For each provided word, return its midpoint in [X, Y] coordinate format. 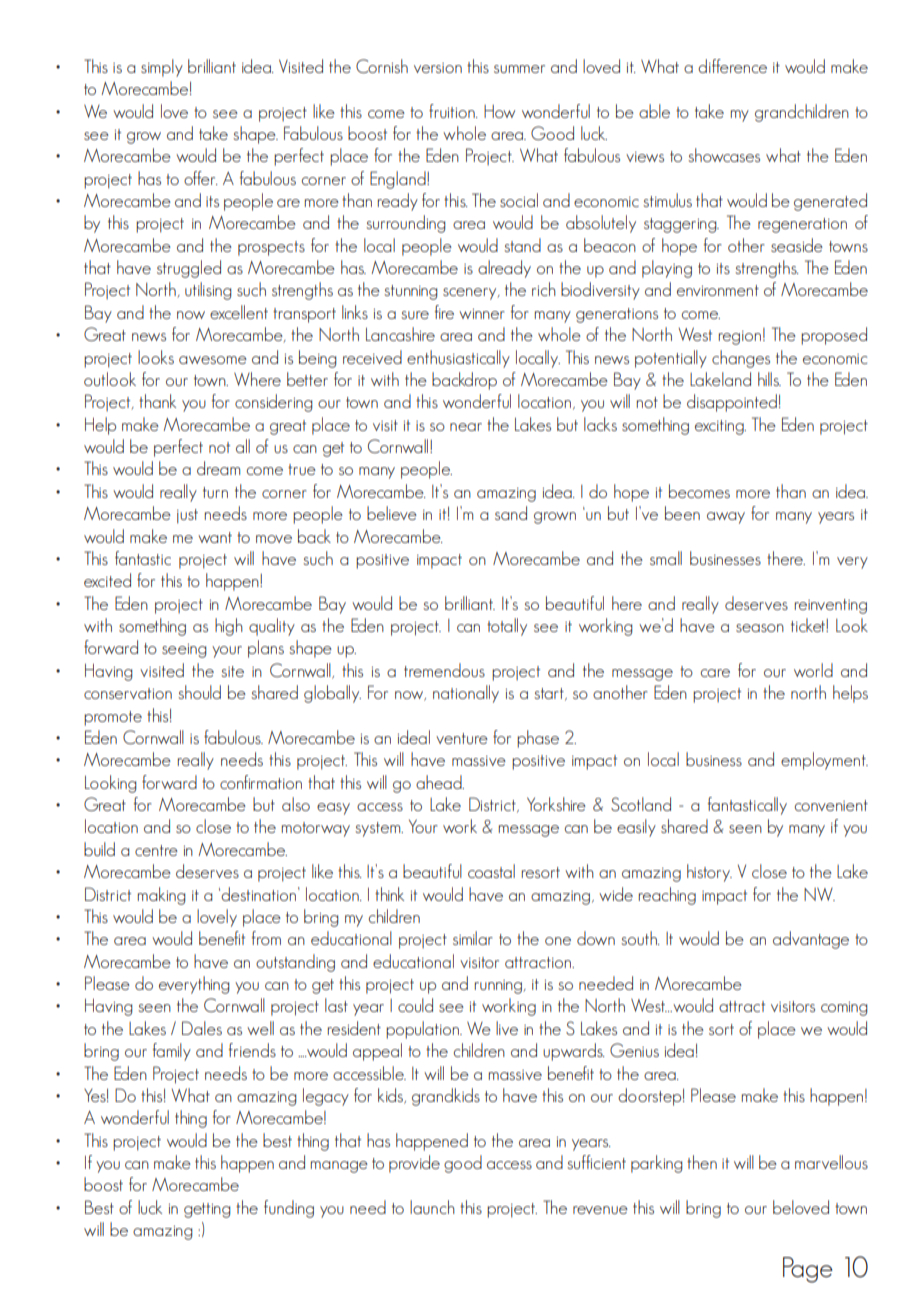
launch [432, 1207]
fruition [453, 111]
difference [732, 66]
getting [207, 1210]
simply [162, 68]
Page [808, 1270]
